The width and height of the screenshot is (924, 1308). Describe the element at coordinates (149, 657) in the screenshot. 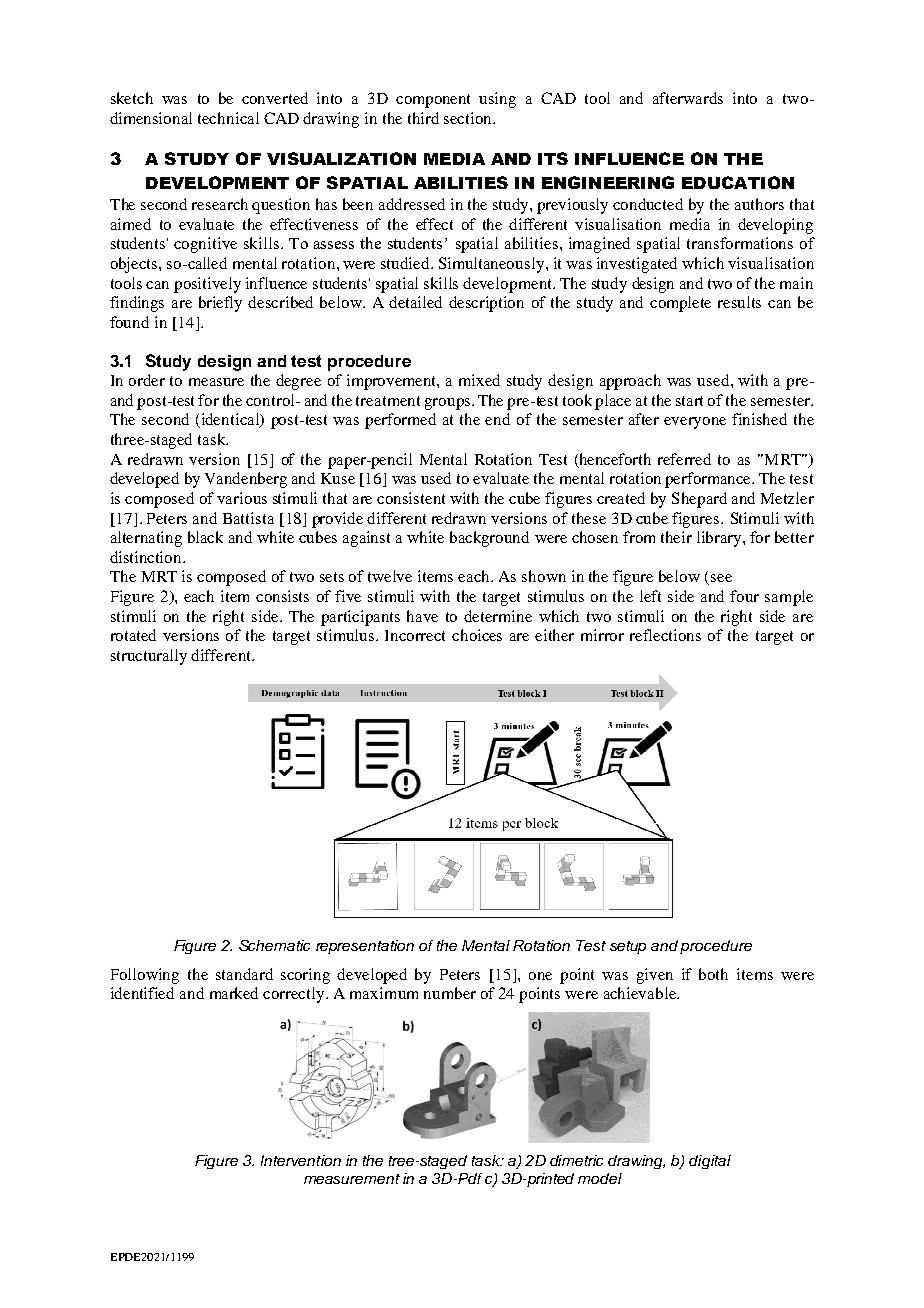

I see `structurally` at that location.
